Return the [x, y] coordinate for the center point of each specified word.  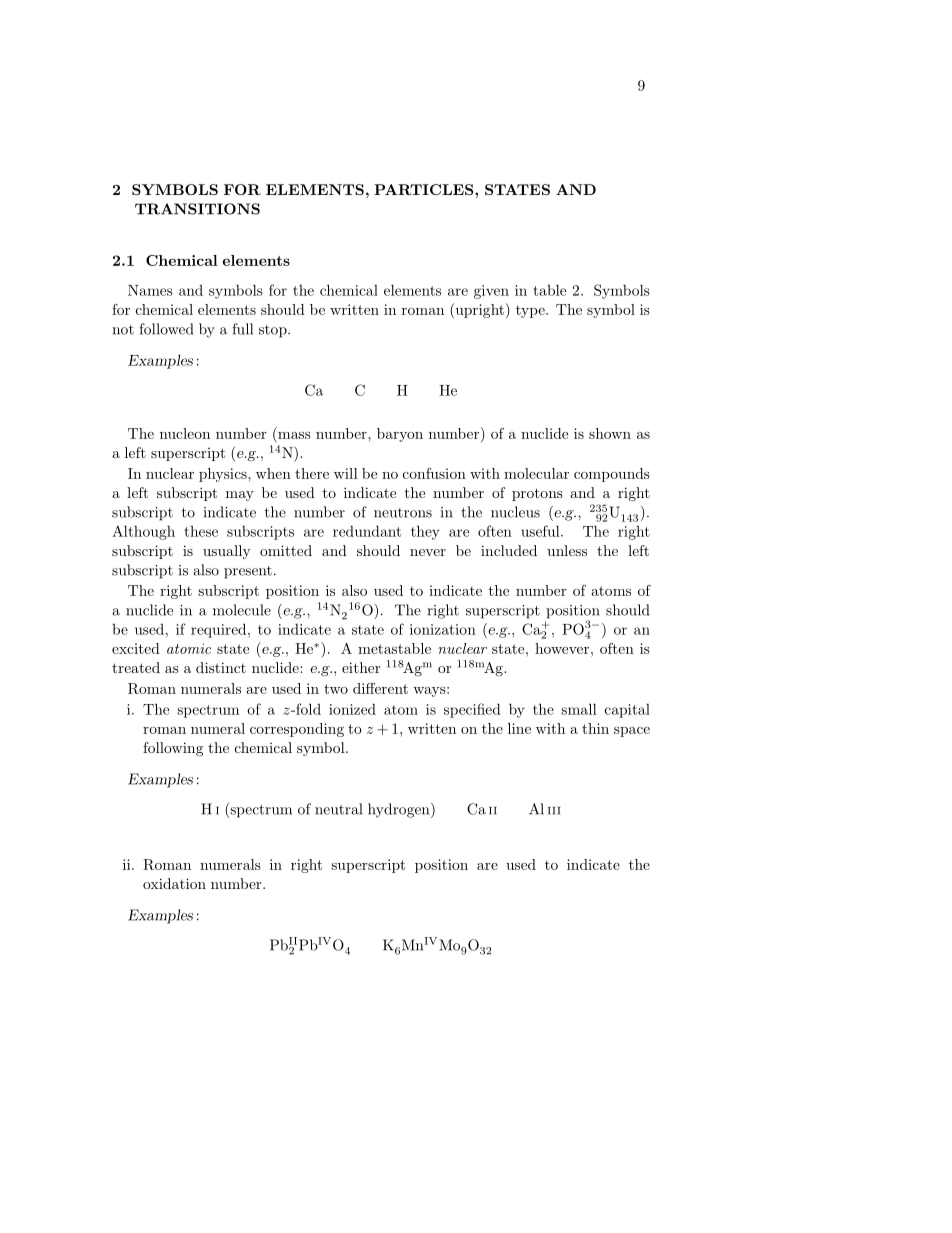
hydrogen [400, 810]
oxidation [174, 883]
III [554, 811]
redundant [367, 531]
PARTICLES [425, 189]
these [201, 531]
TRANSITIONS [197, 209]
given [491, 292]
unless [567, 550]
